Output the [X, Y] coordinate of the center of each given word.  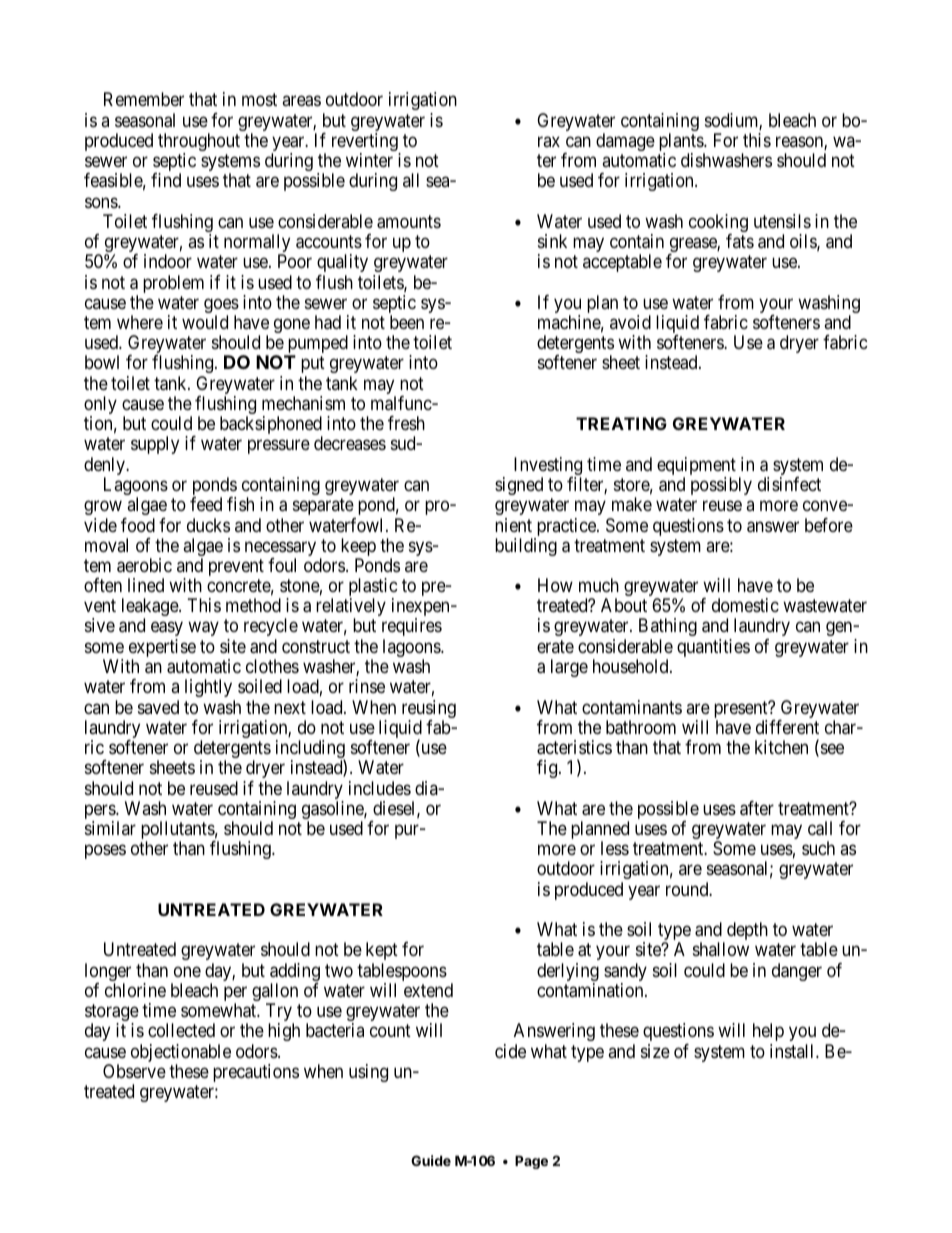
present [742, 711]
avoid [630, 322]
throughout [199, 143]
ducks [208, 525]
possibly [721, 486]
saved [158, 707]
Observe [134, 1071]
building [526, 547]
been [407, 322]
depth [747, 931]
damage [625, 142]
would [205, 322]
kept [382, 951]
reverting [366, 143]
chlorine [135, 990]
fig [548, 769]
